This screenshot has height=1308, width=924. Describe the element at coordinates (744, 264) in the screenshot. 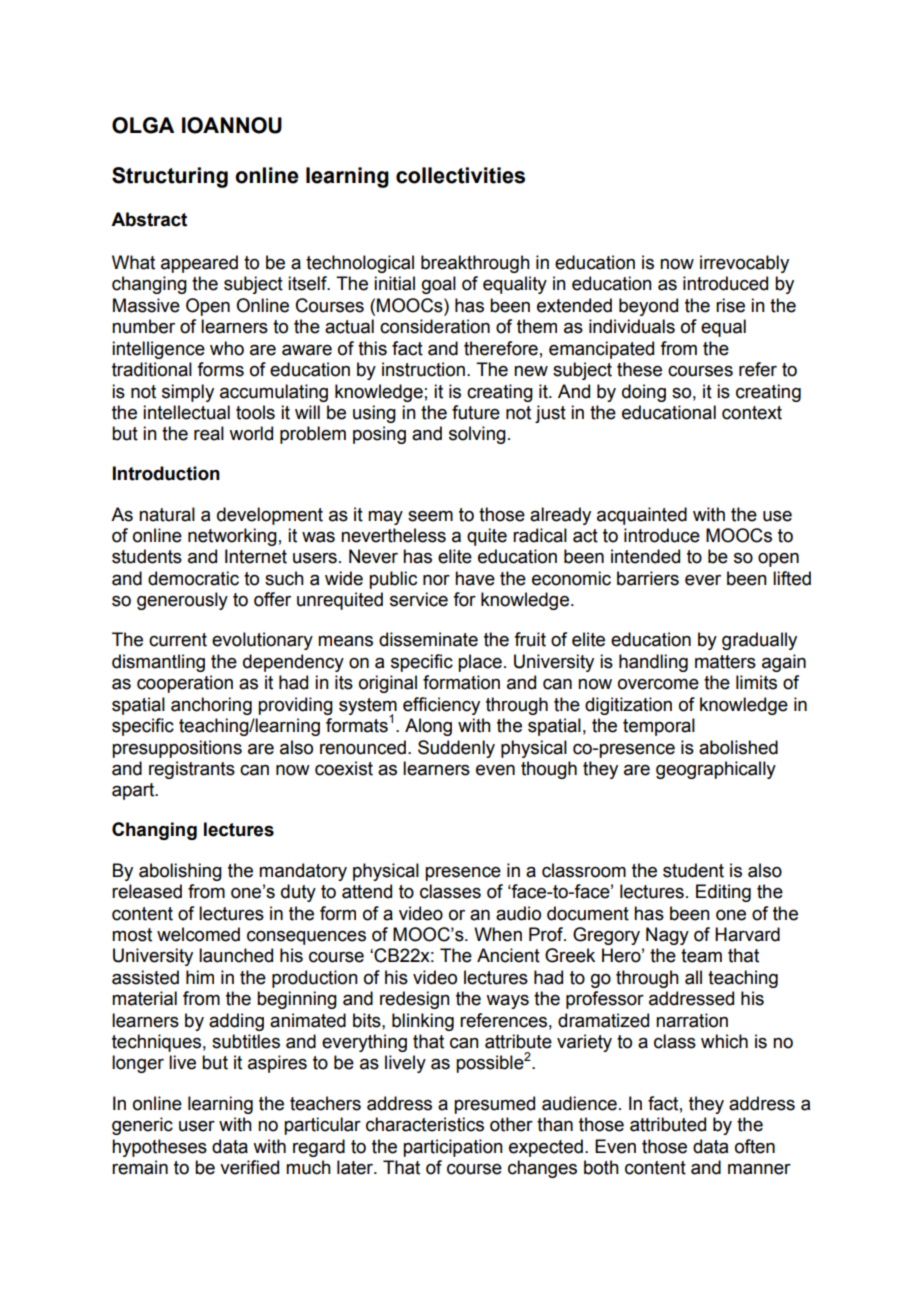

I see `irrevocably` at that location.
